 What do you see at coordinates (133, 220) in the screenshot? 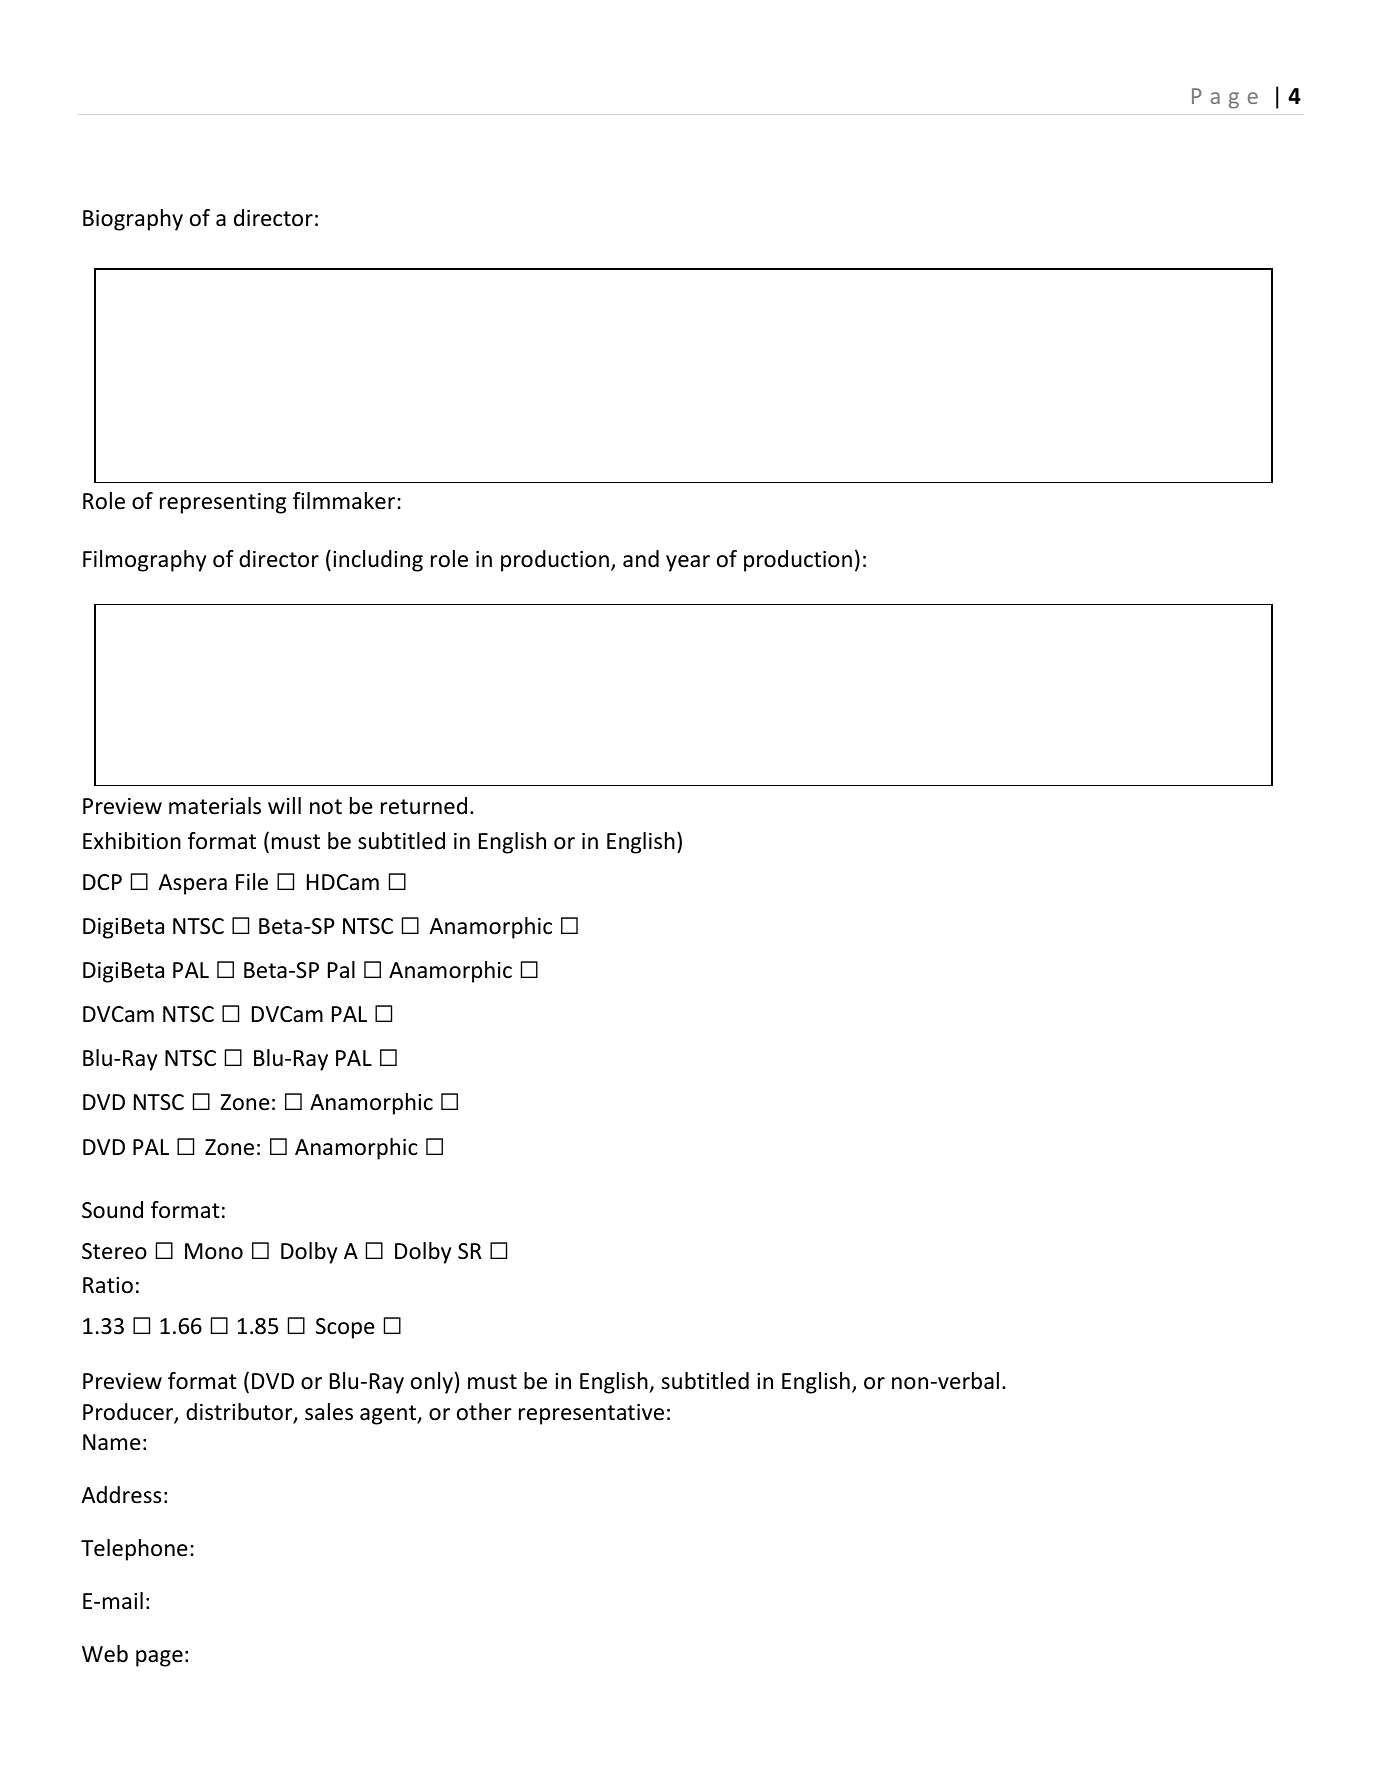
I see `Biography` at bounding box center [133, 220].
